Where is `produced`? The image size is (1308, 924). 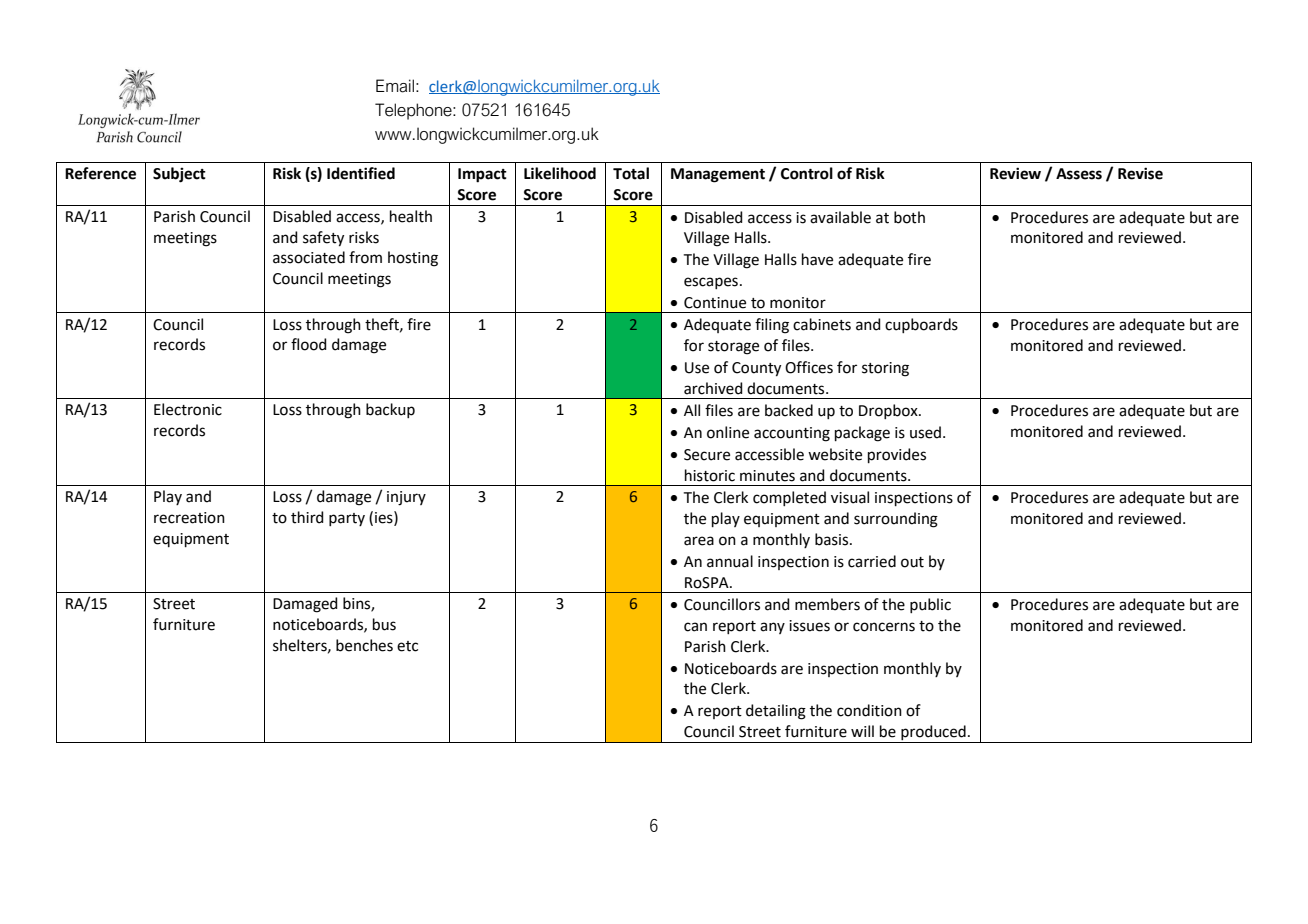 produced is located at coordinates (933, 732).
